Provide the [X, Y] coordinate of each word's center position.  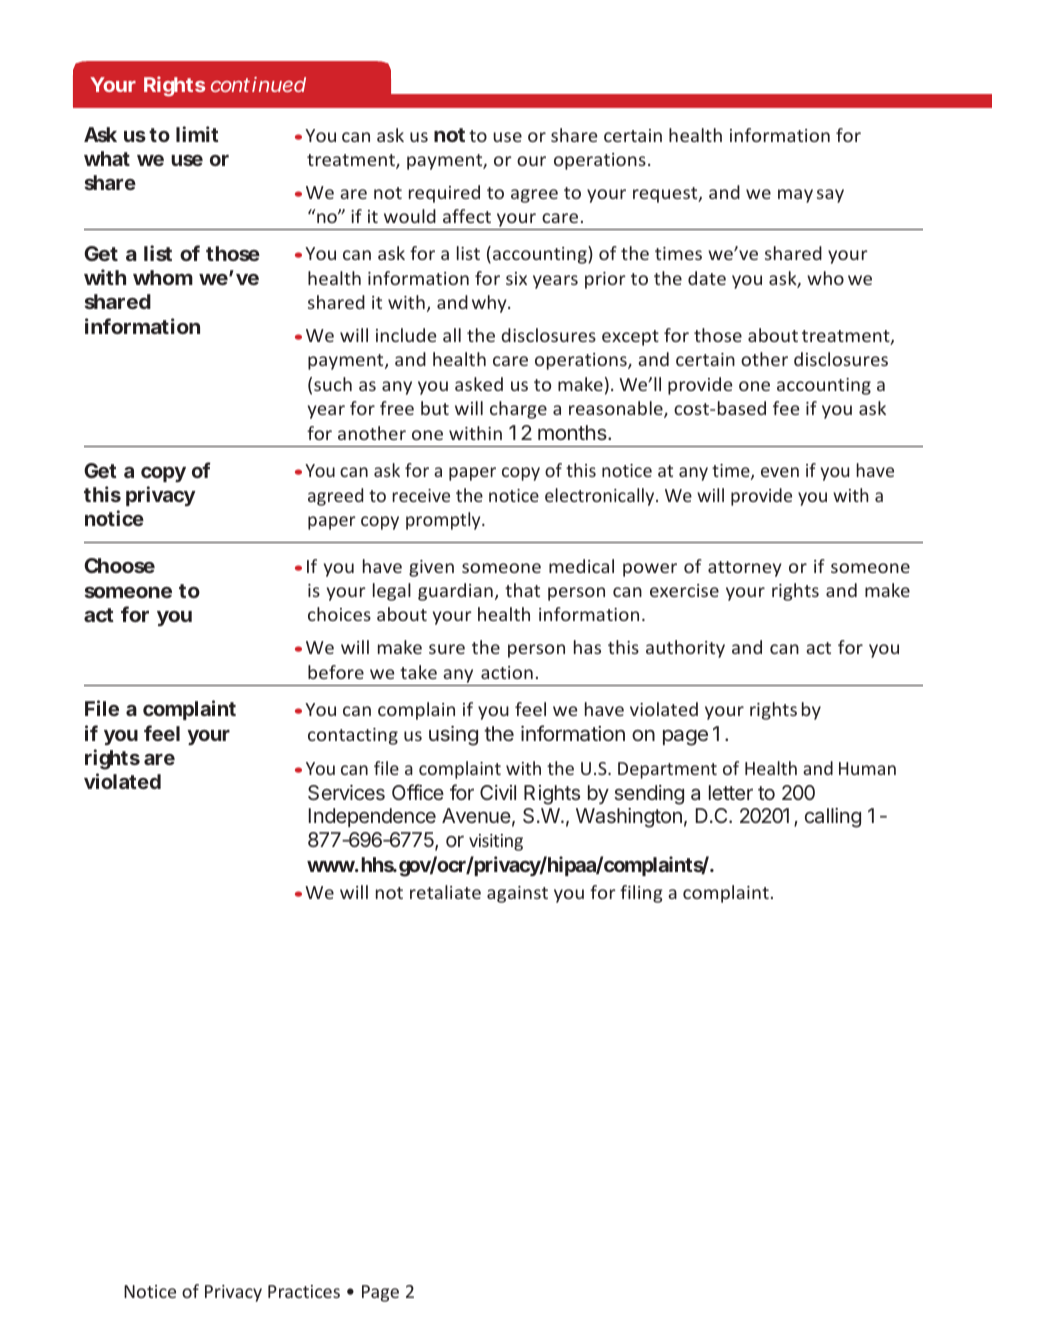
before [336, 672]
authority [685, 649]
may [795, 196]
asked [479, 384]
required [444, 194]
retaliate [445, 892]
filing [641, 894]
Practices [304, 1291]
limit [197, 134]
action [507, 672]
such [333, 384]
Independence [372, 817]
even [780, 472]
